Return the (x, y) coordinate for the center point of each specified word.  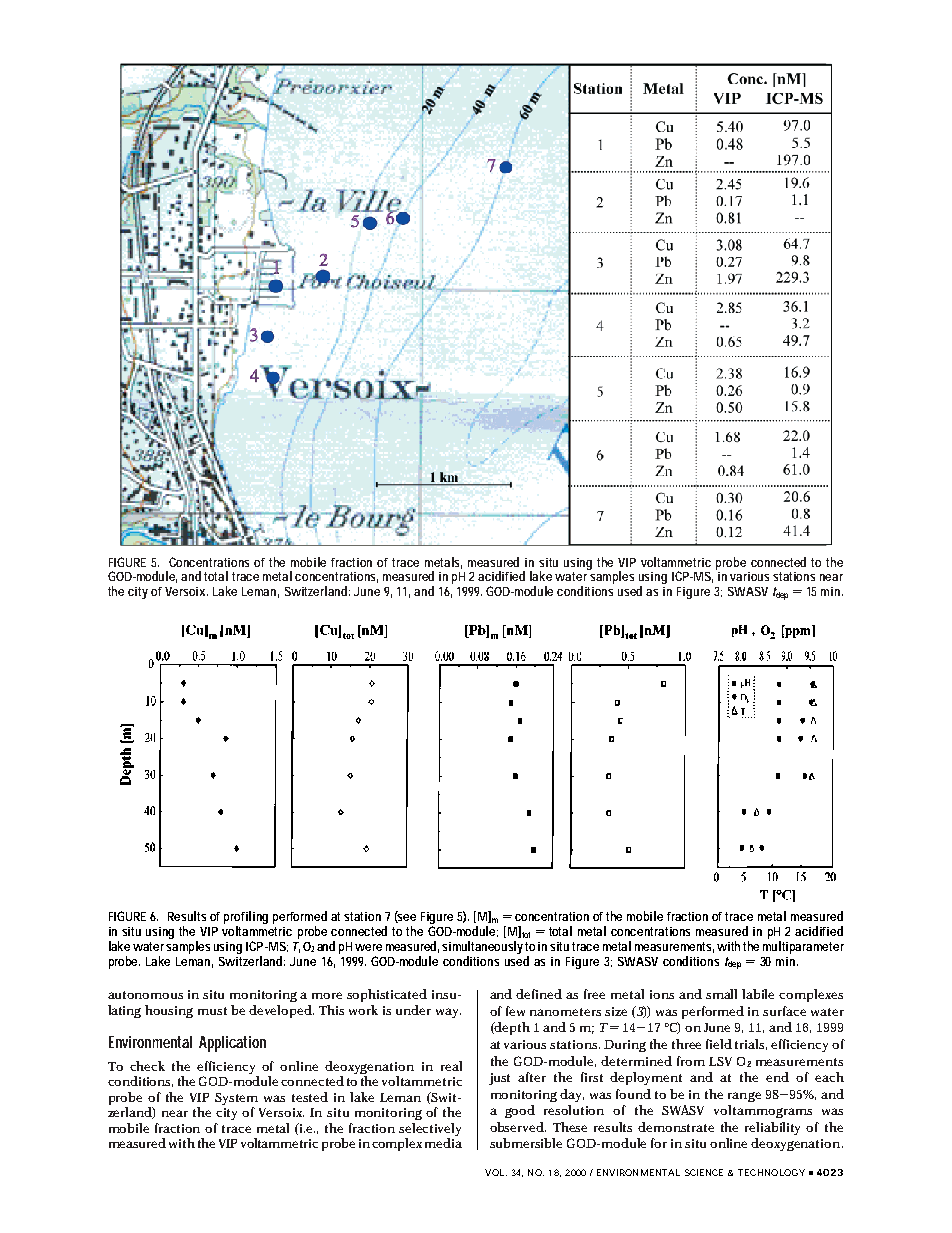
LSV (720, 1061)
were (368, 947)
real (451, 1066)
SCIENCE (704, 1172)
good (520, 1111)
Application (232, 1044)
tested (310, 1097)
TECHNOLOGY (771, 1172)
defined (539, 994)
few (515, 1011)
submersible (526, 1143)
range (744, 1097)
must (212, 1011)
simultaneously (484, 947)
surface (784, 1011)
